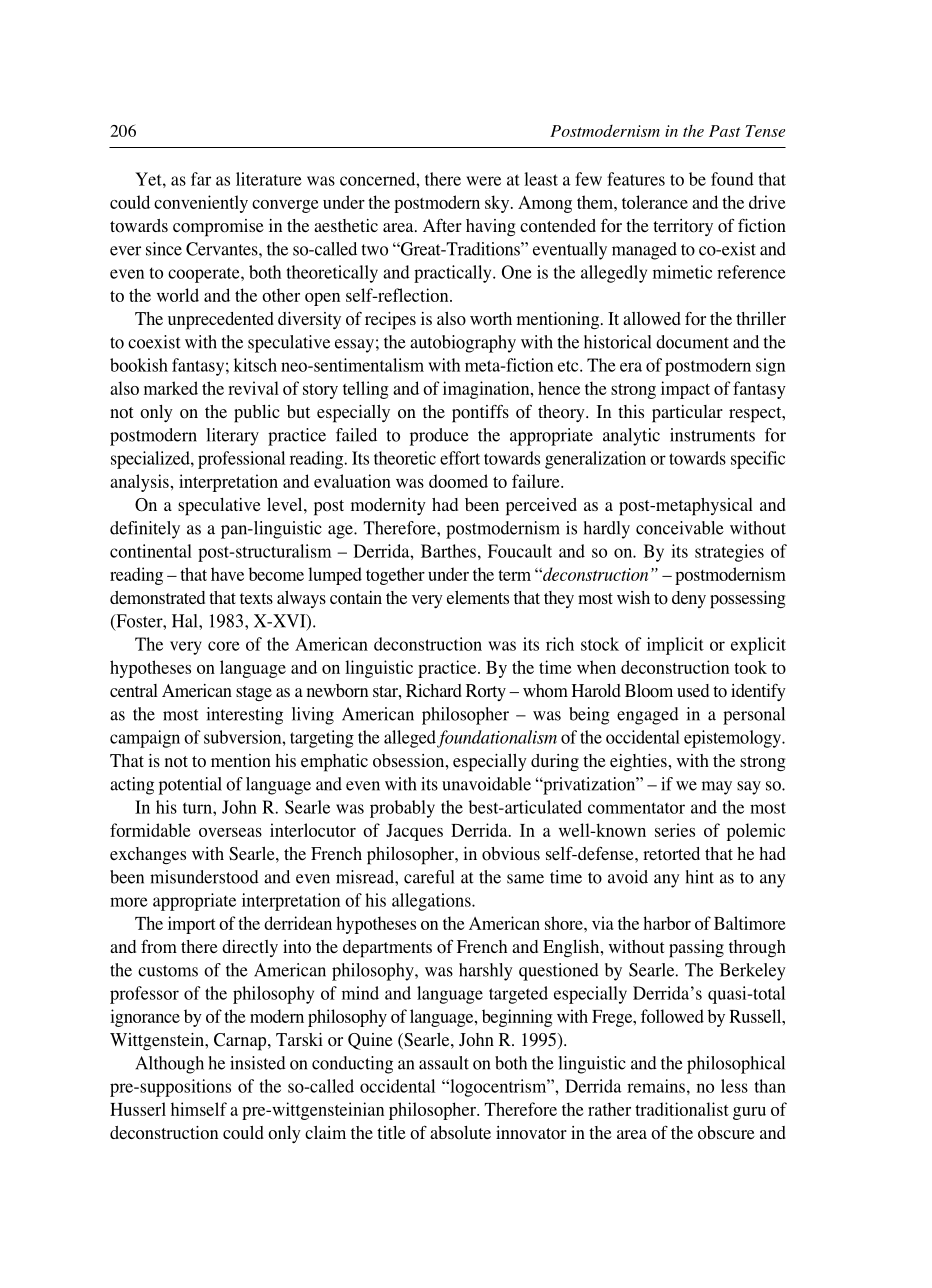  I want to click on far, so click(201, 179).
